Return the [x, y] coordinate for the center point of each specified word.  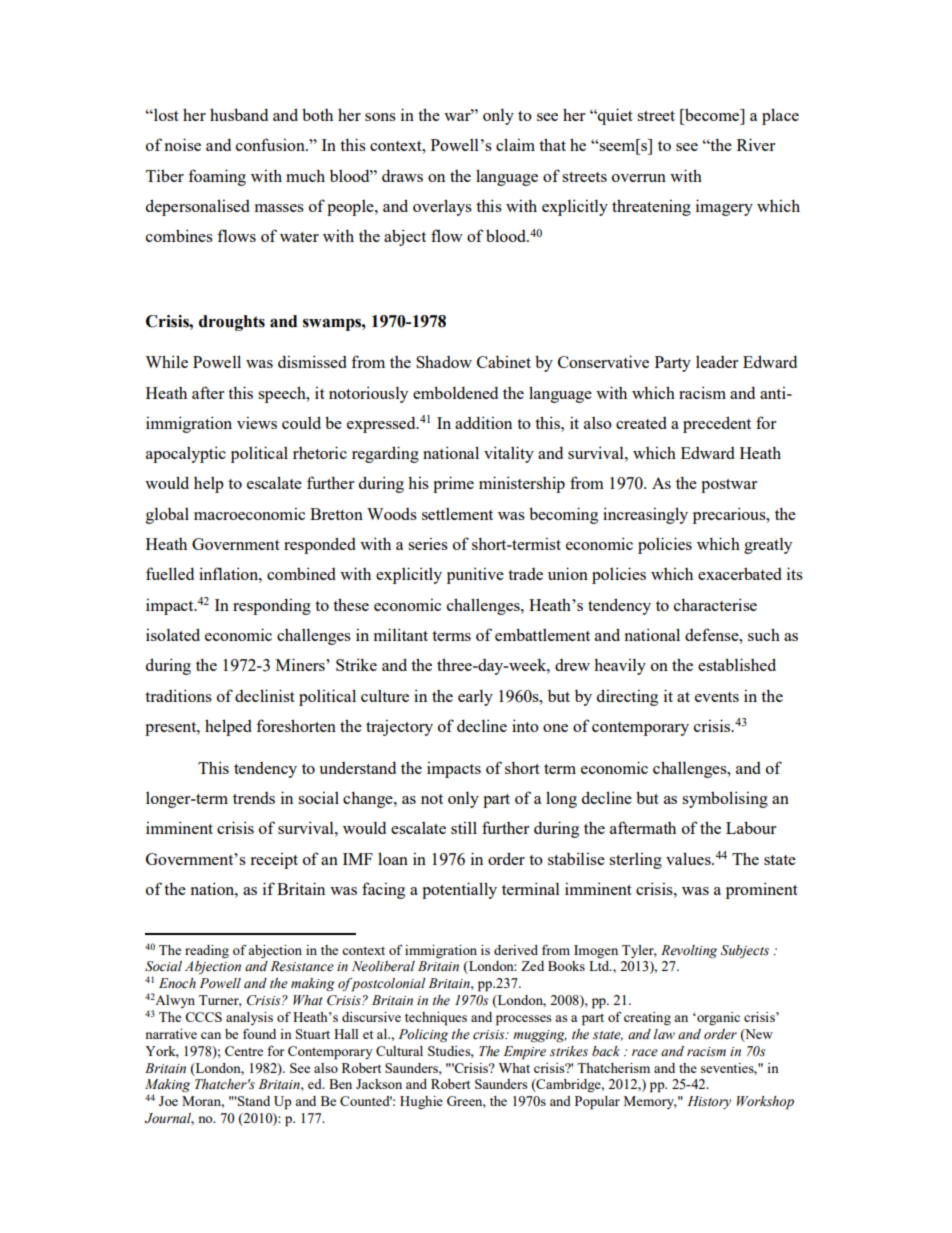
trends [254, 798]
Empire [525, 1053]
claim [515, 144]
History [709, 1102]
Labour [751, 827]
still [464, 827]
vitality [509, 454]
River [756, 144]
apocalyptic [186, 454]
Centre [244, 1051]
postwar [729, 486]
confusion [271, 144]
